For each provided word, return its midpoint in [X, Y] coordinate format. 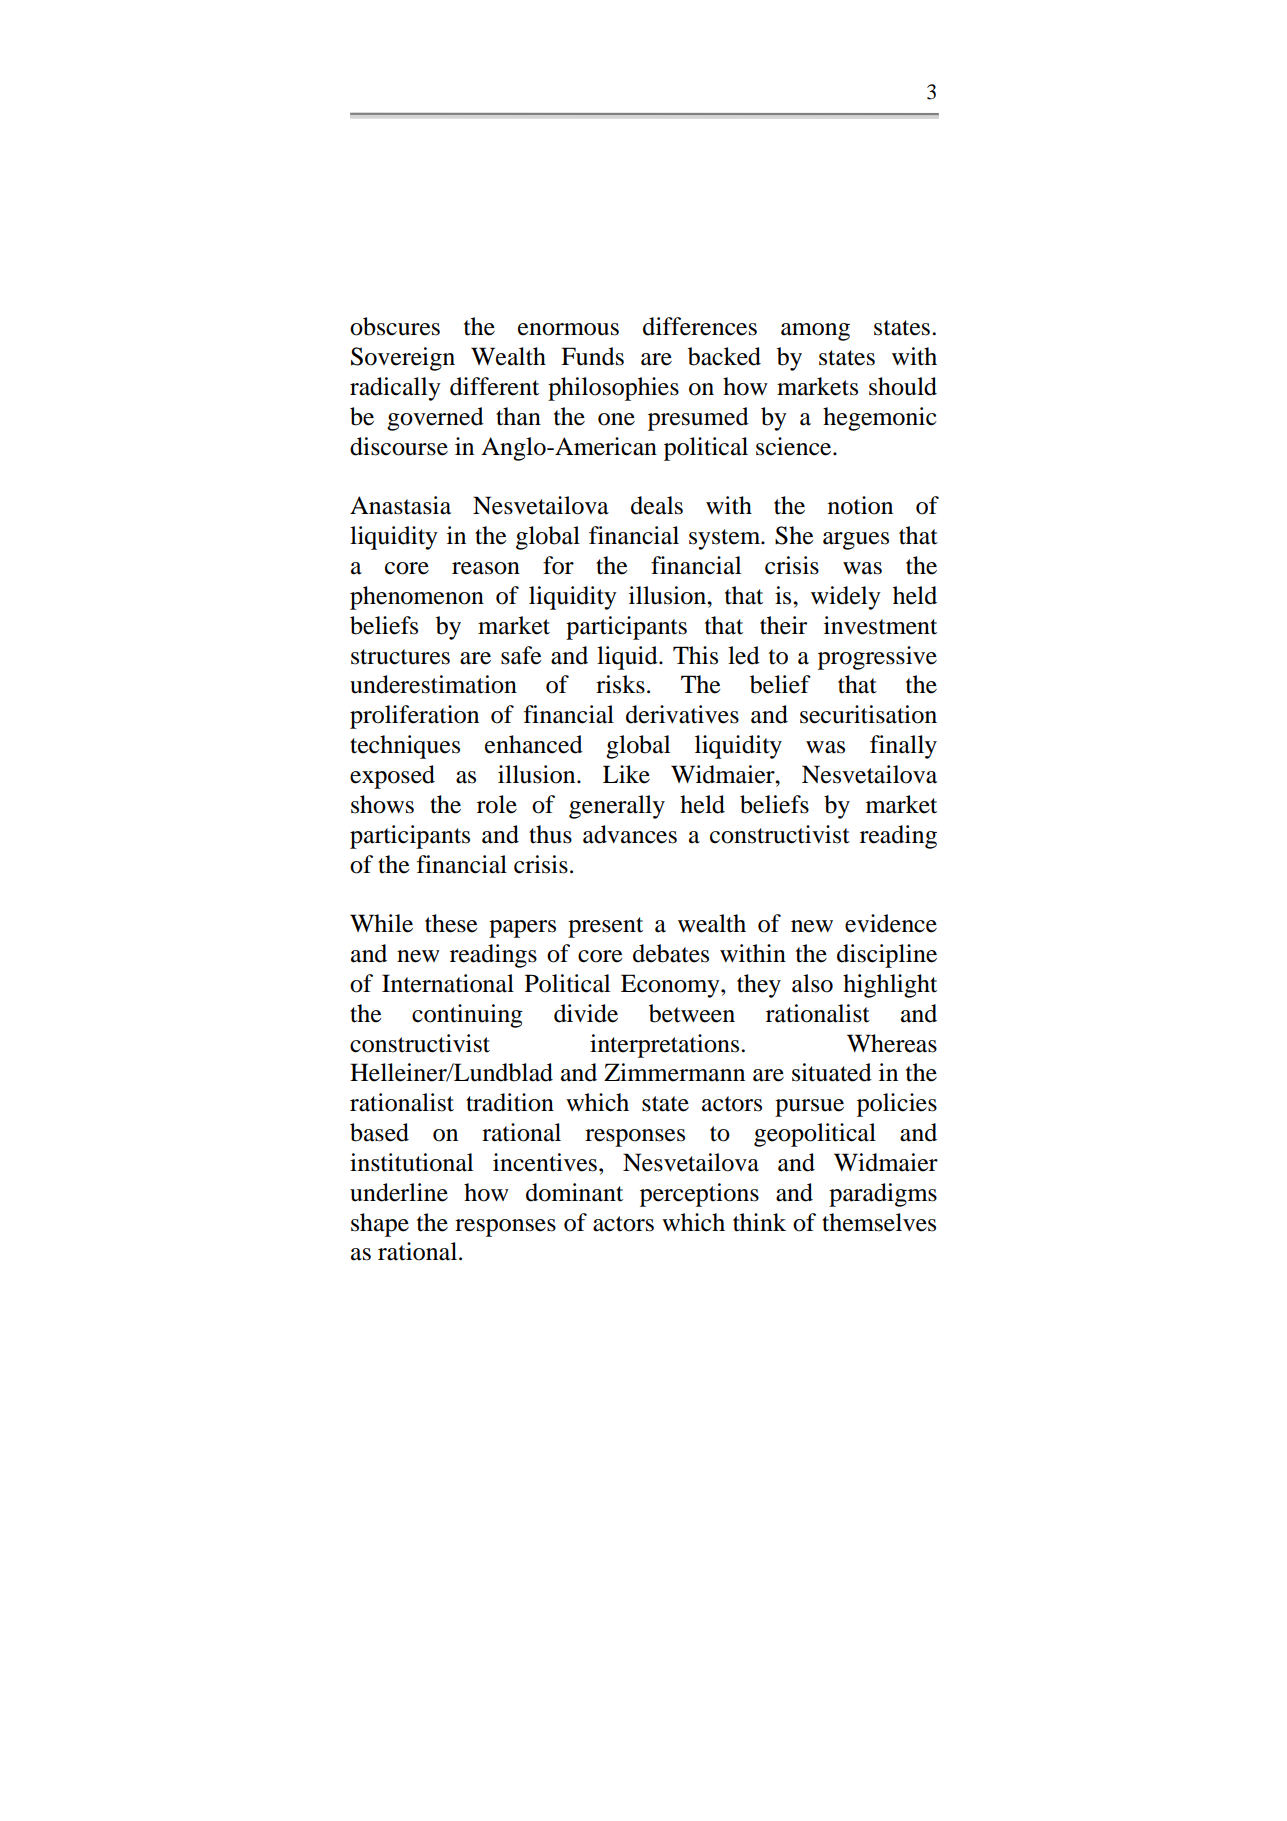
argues [856, 541]
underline [399, 1192]
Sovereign [403, 359]
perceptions [699, 1195]
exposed [392, 777]
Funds [592, 356]
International [448, 983]
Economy [671, 986]
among [815, 332]
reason [486, 568]
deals [657, 505]
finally [903, 747]
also [812, 983]
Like [626, 774]
